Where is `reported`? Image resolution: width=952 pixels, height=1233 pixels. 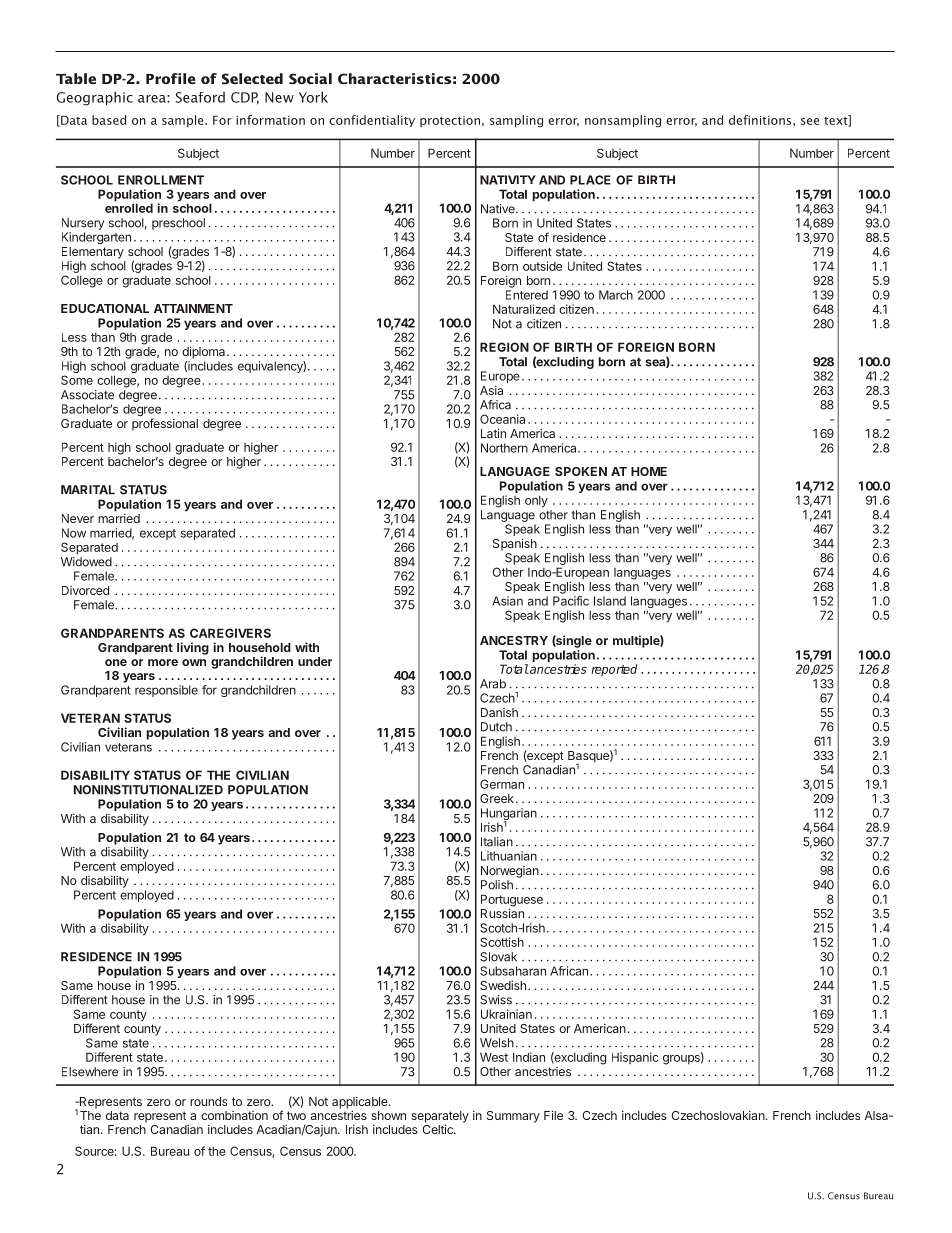 reported is located at coordinates (614, 670).
